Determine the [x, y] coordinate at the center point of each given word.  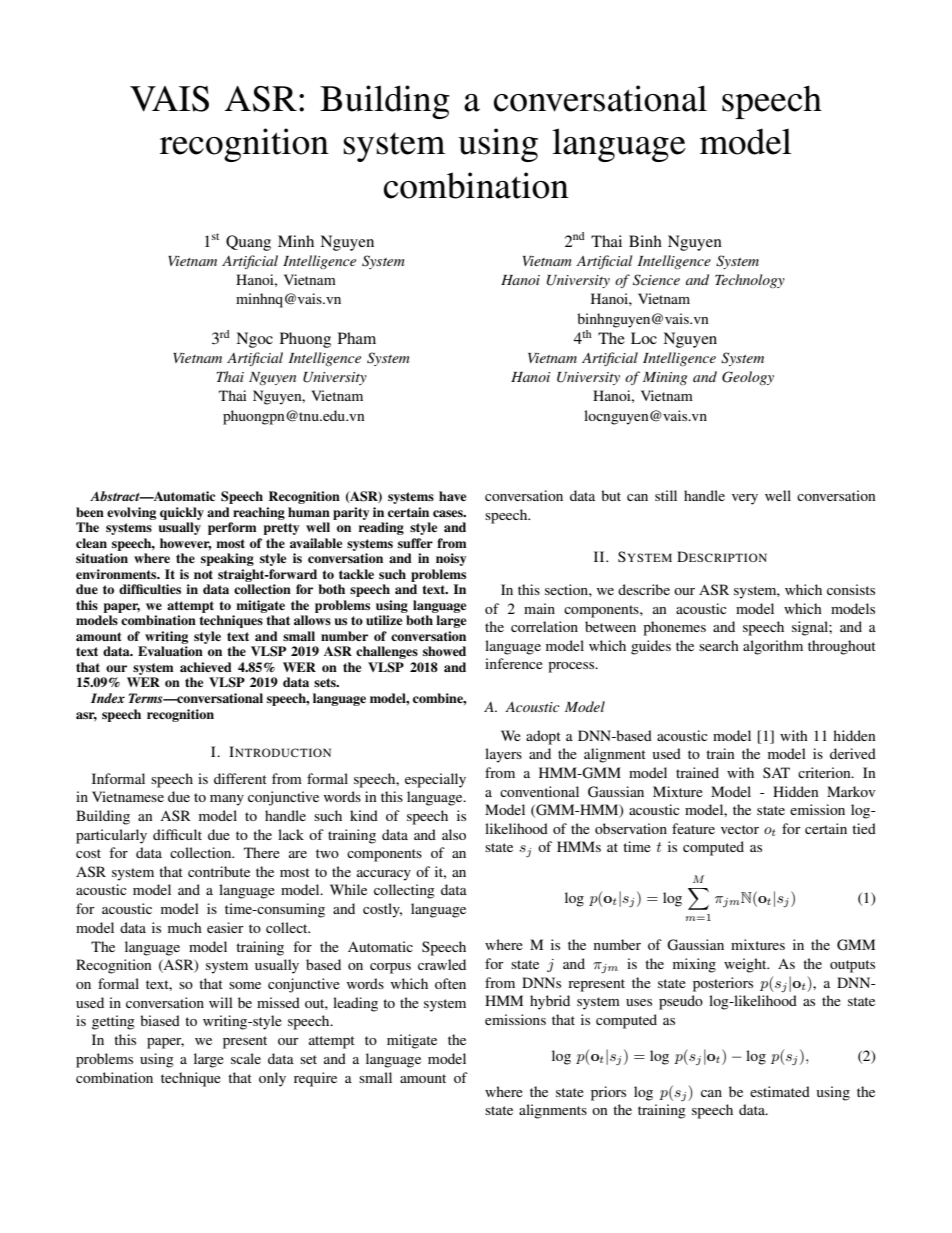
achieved [206, 667]
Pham [357, 338]
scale [246, 1058]
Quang [248, 243]
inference [514, 663]
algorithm [773, 647]
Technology [750, 281]
